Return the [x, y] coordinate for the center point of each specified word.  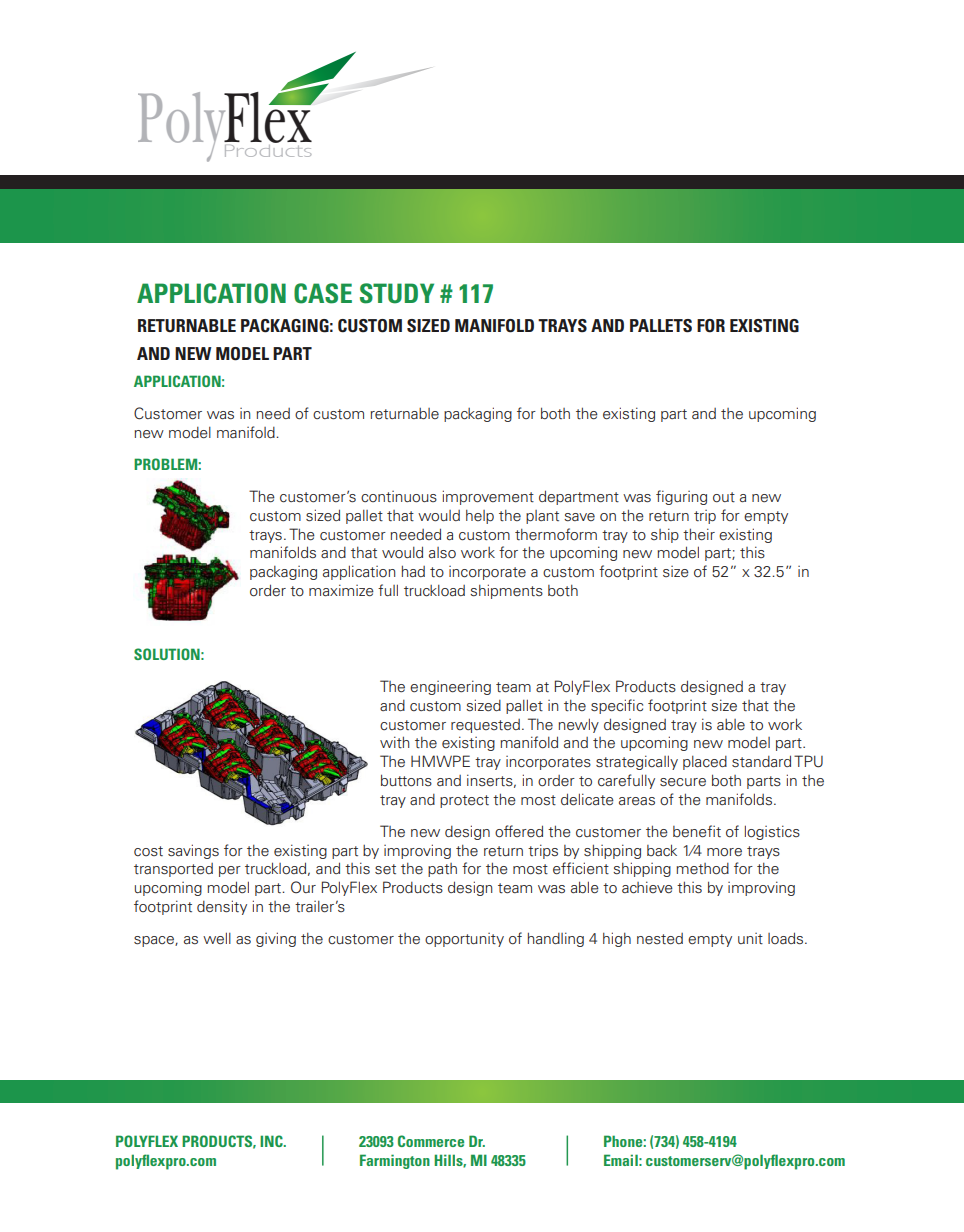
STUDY [397, 293]
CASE [323, 293]
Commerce [431, 1141]
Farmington [395, 1161]
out [724, 497]
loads [787, 938]
